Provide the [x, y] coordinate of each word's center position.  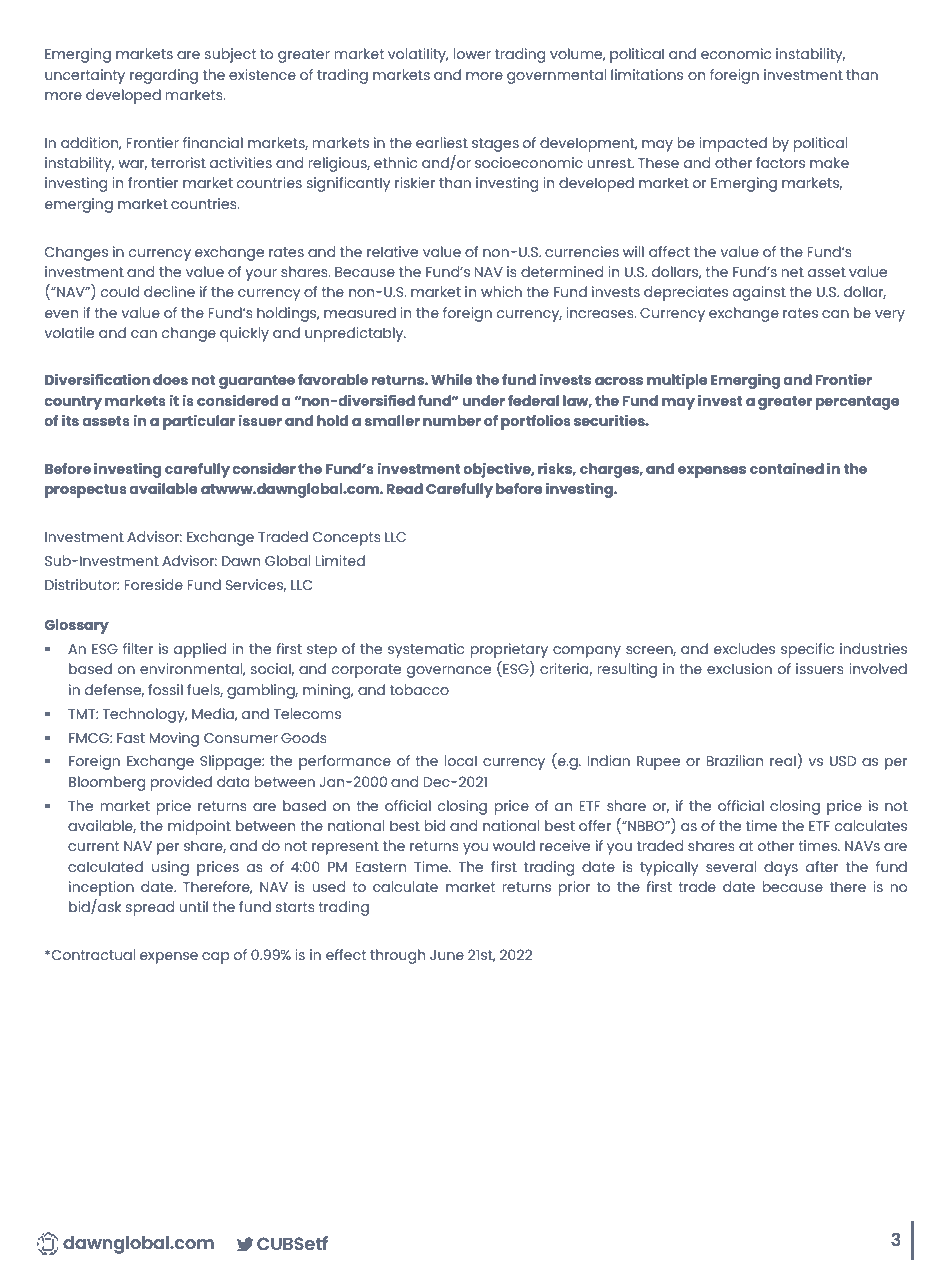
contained [787, 468]
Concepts [347, 539]
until [193, 906]
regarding [164, 76]
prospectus [86, 491]
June [447, 955]
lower [472, 53]
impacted [733, 144]
